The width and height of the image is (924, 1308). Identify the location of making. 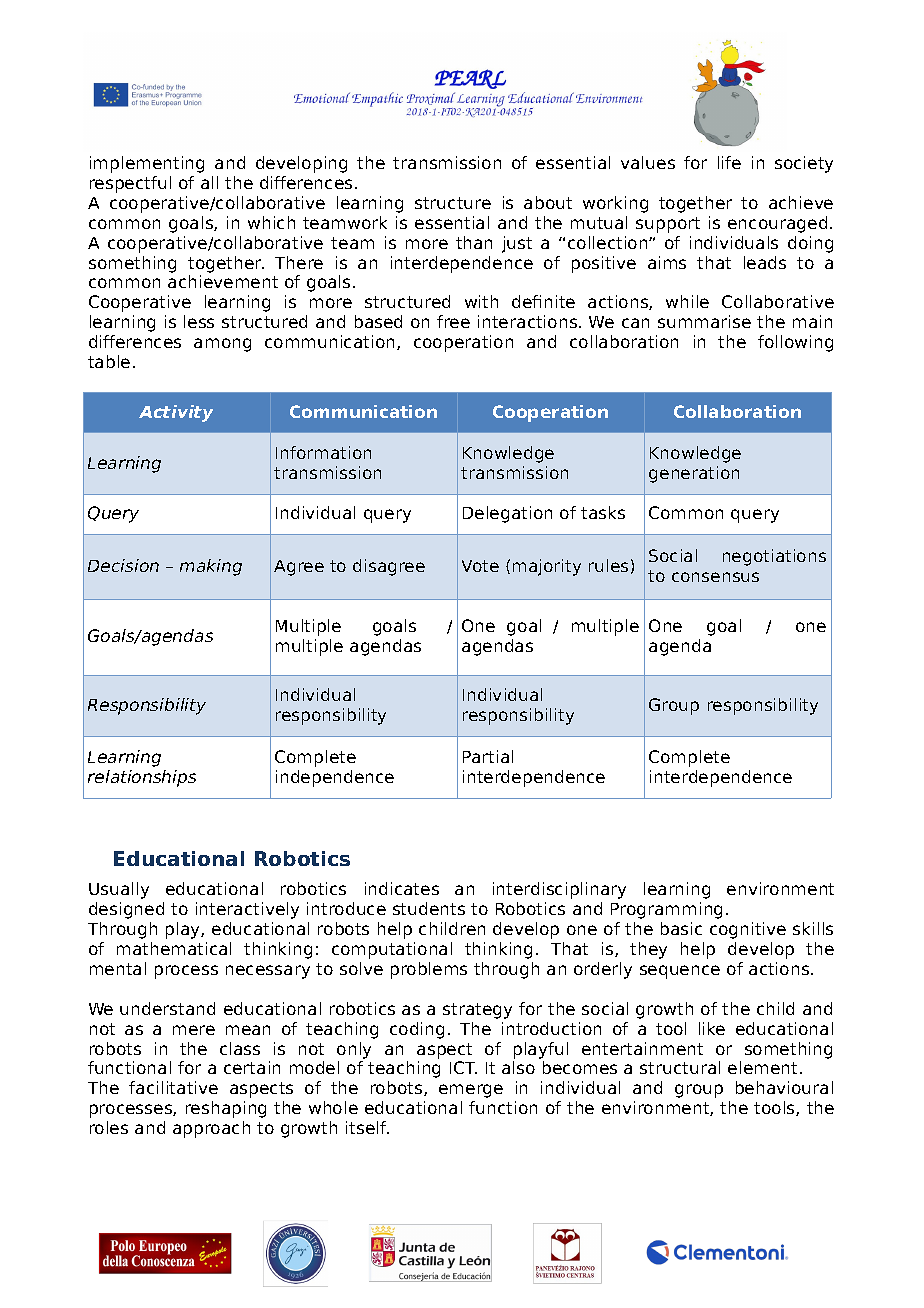
(211, 567).
